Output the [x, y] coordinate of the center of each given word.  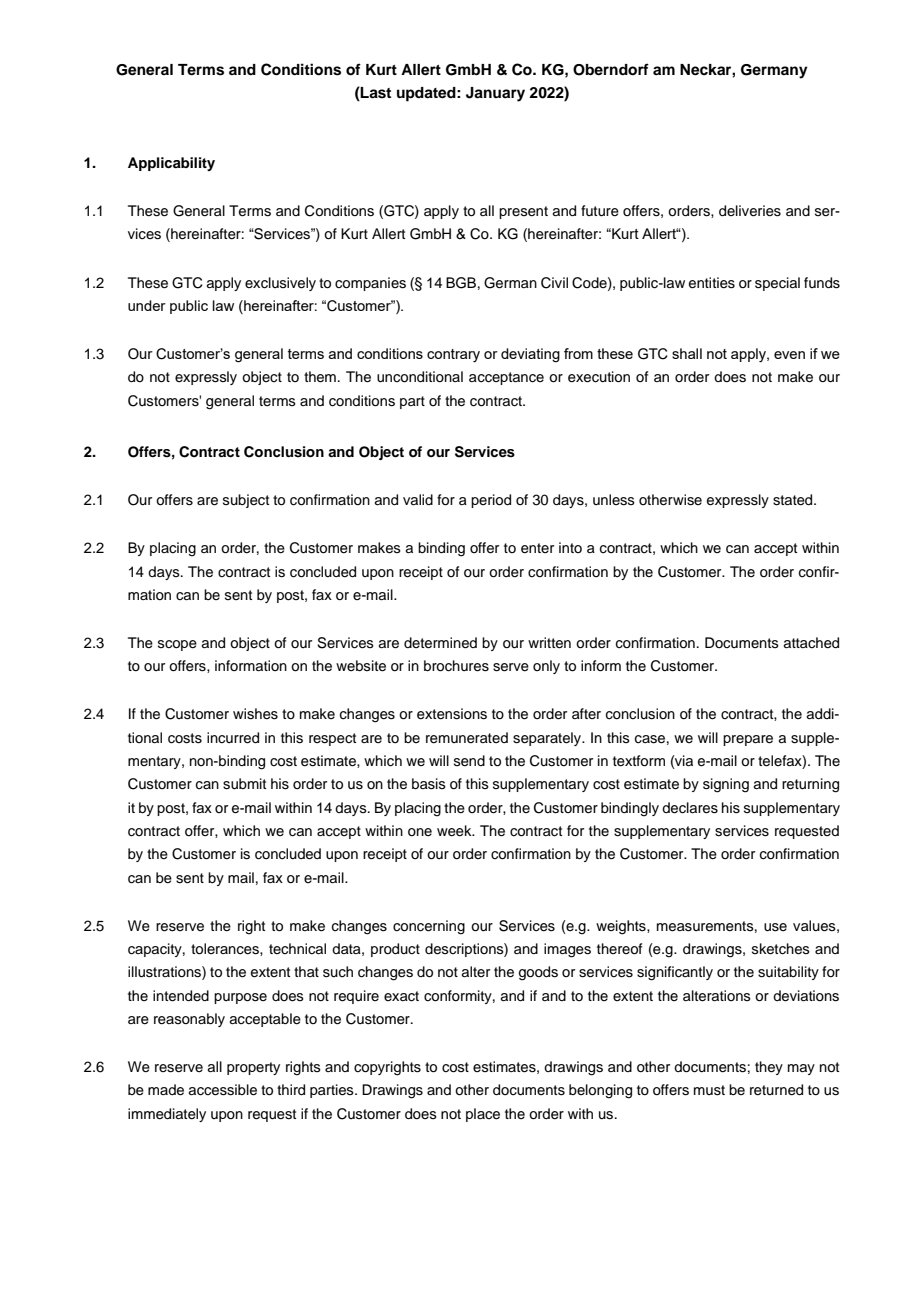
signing [726, 785]
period [491, 501]
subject [246, 501]
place [483, 1115]
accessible [223, 1090]
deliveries [750, 211]
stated [794, 500]
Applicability [171, 164]
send [469, 761]
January [495, 94]
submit [244, 784]
